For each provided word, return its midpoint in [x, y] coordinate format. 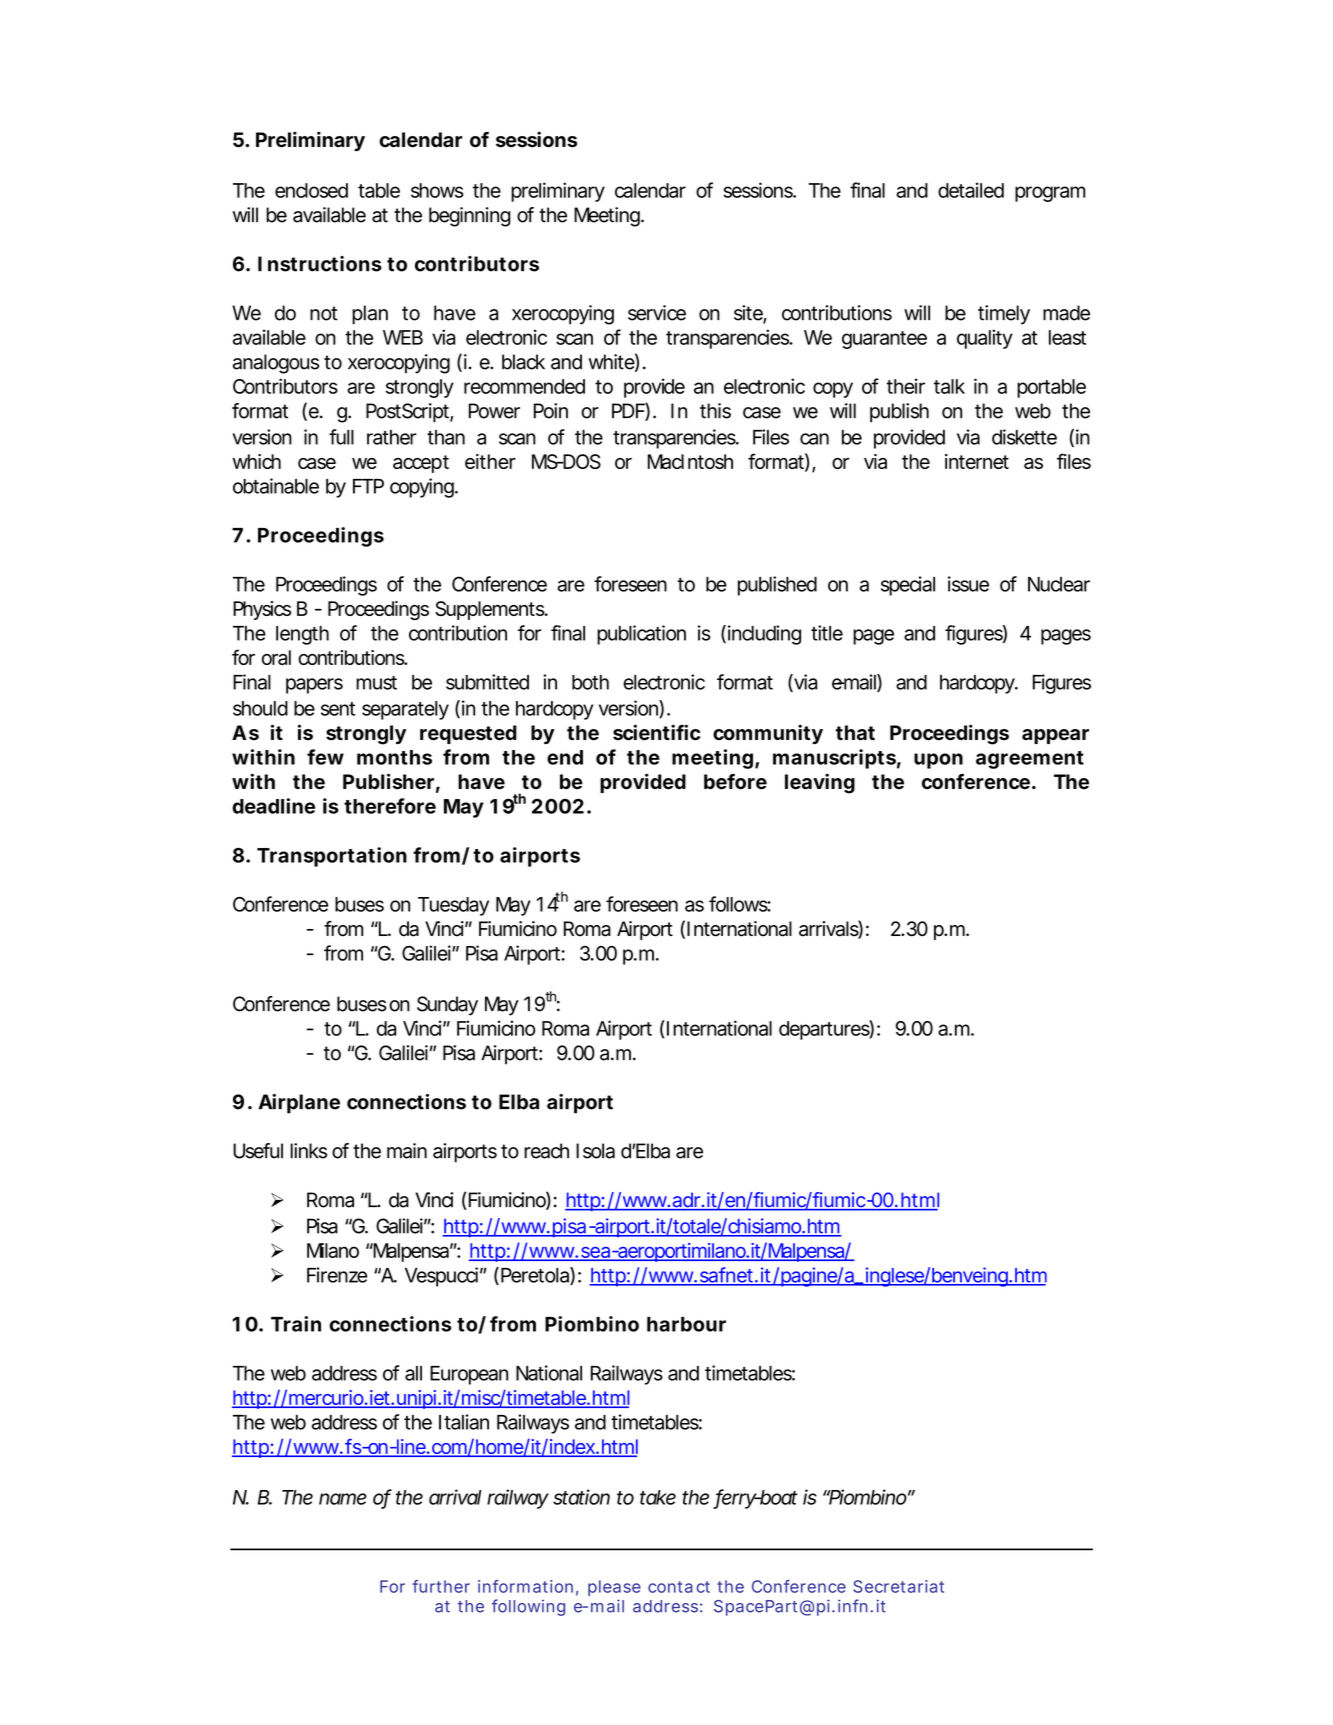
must [376, 683]
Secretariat [898, 1586]
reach [546, 1151]
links [308, 1151]
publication [641, 635]
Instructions [320, 264]
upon [938, 761]
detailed [971, 190]
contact [679, 1587]
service [657, 313]
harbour [686, 1324]
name [343, 1499]
